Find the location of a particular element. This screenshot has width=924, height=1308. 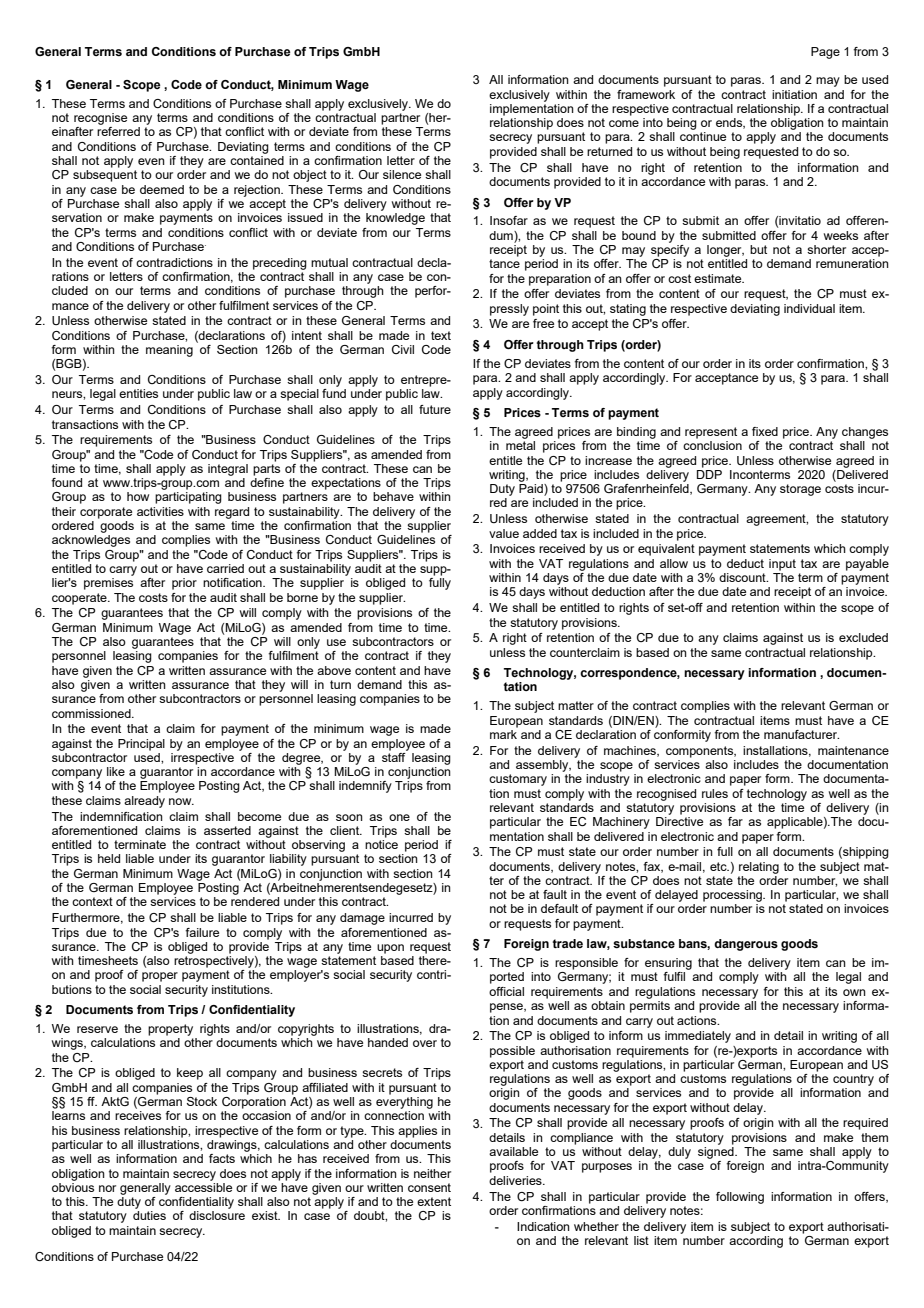

silence is located at coordinates (402, 174).
